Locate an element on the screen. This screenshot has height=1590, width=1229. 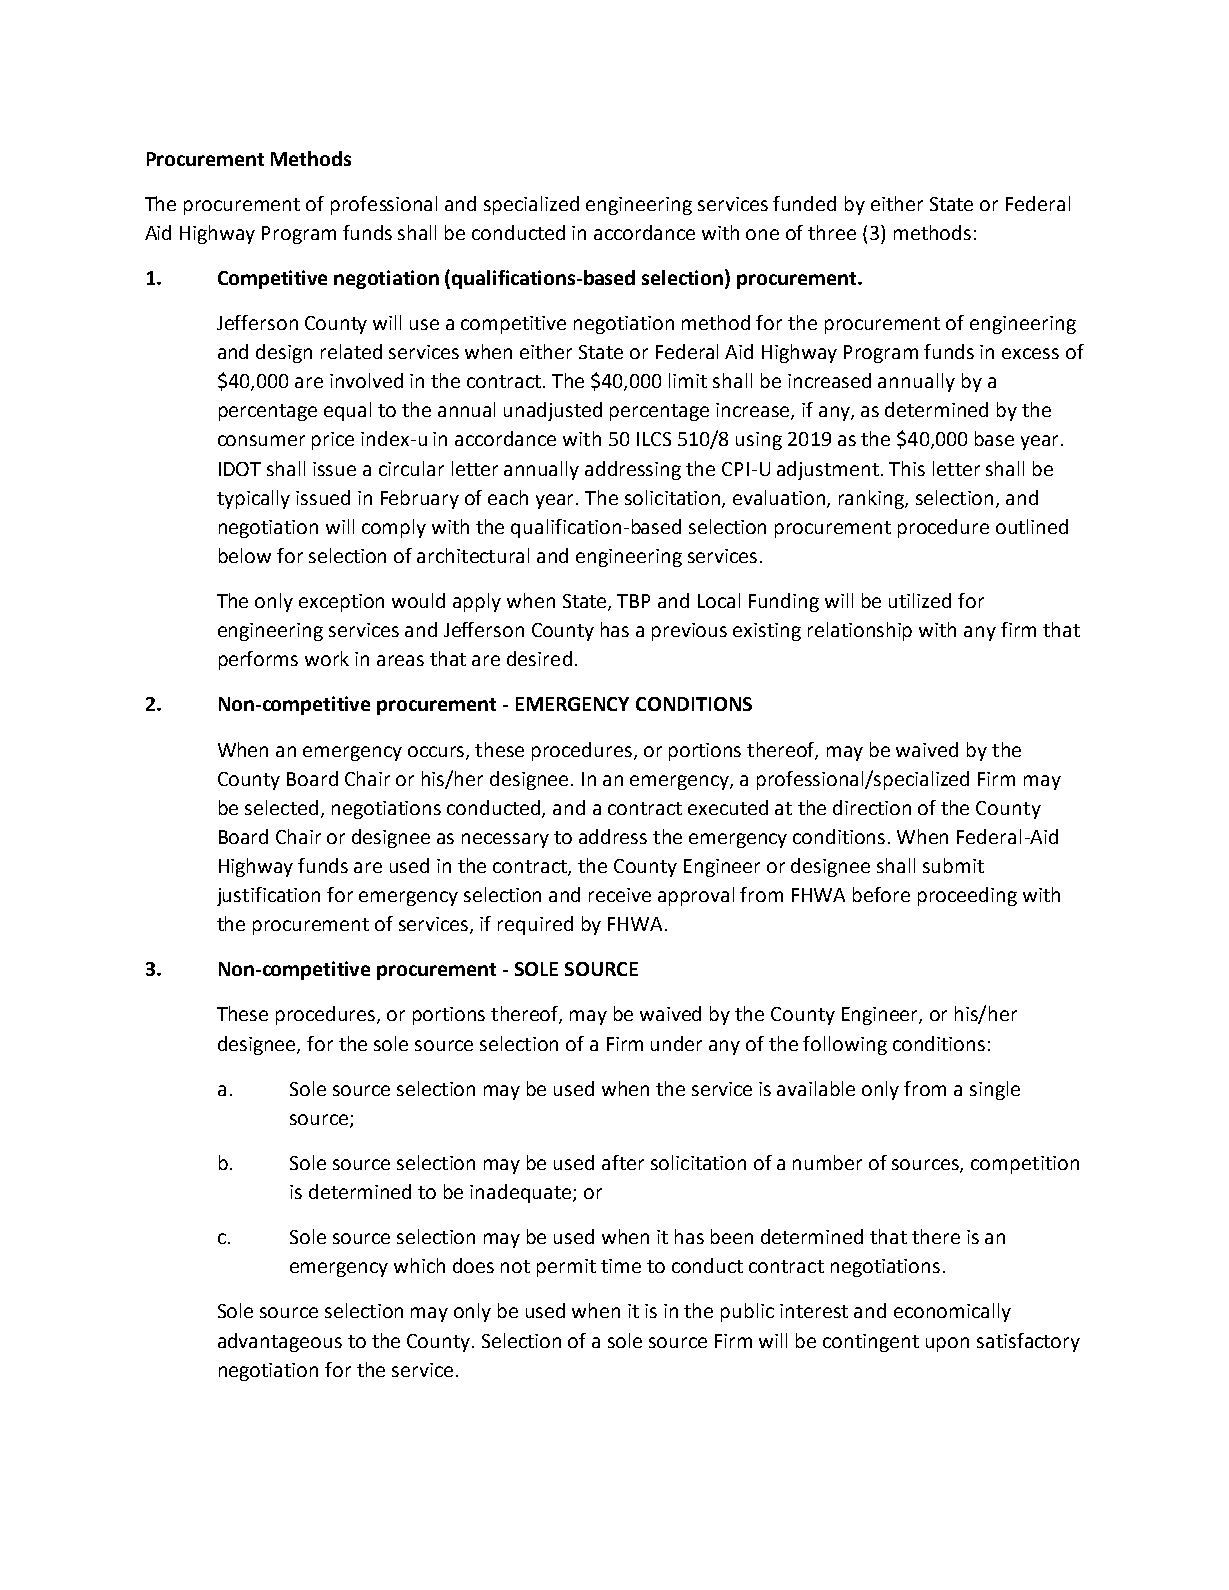
utilized is located at coordinates (920, 600).
